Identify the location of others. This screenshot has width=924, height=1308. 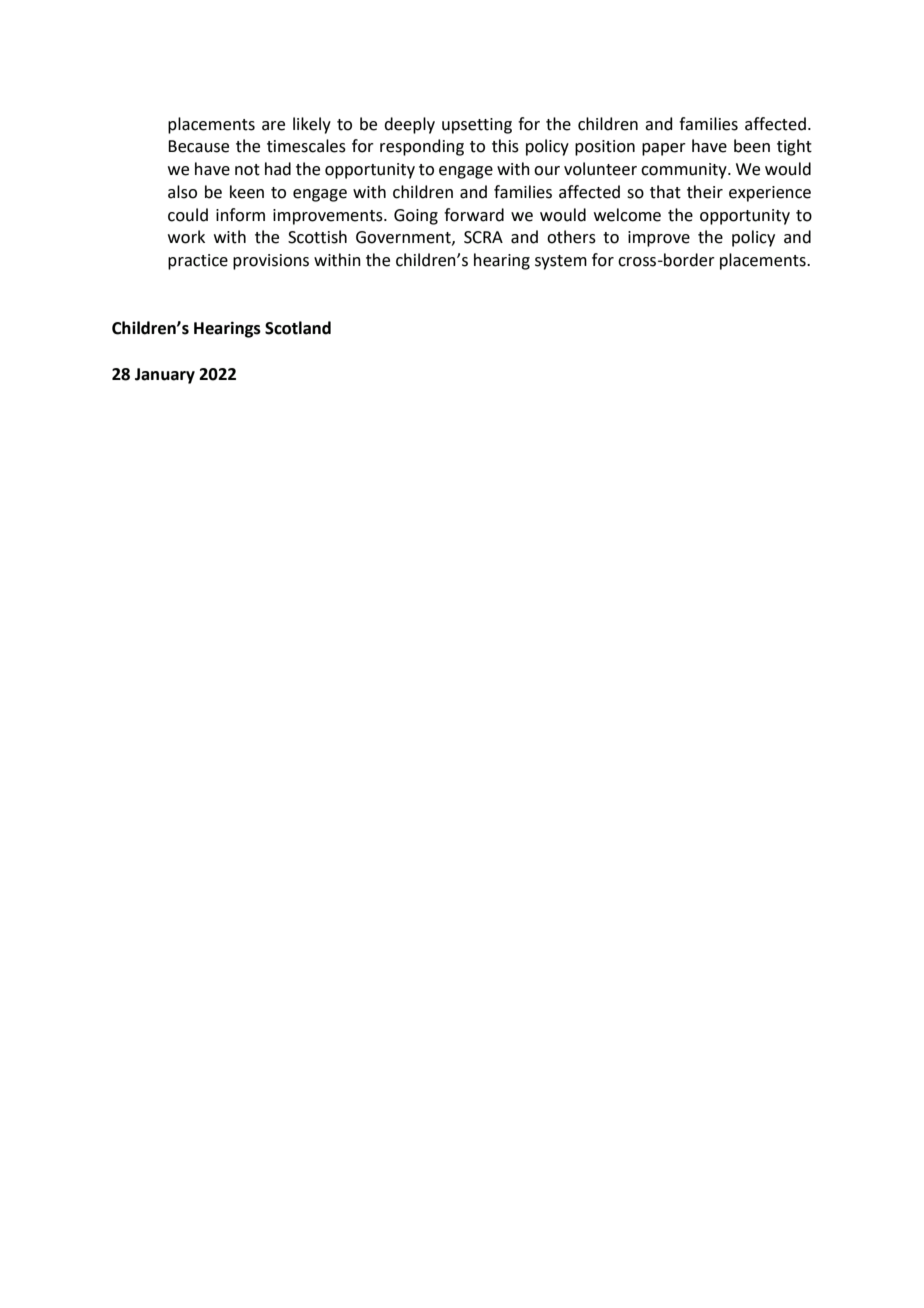
(571, 237).
